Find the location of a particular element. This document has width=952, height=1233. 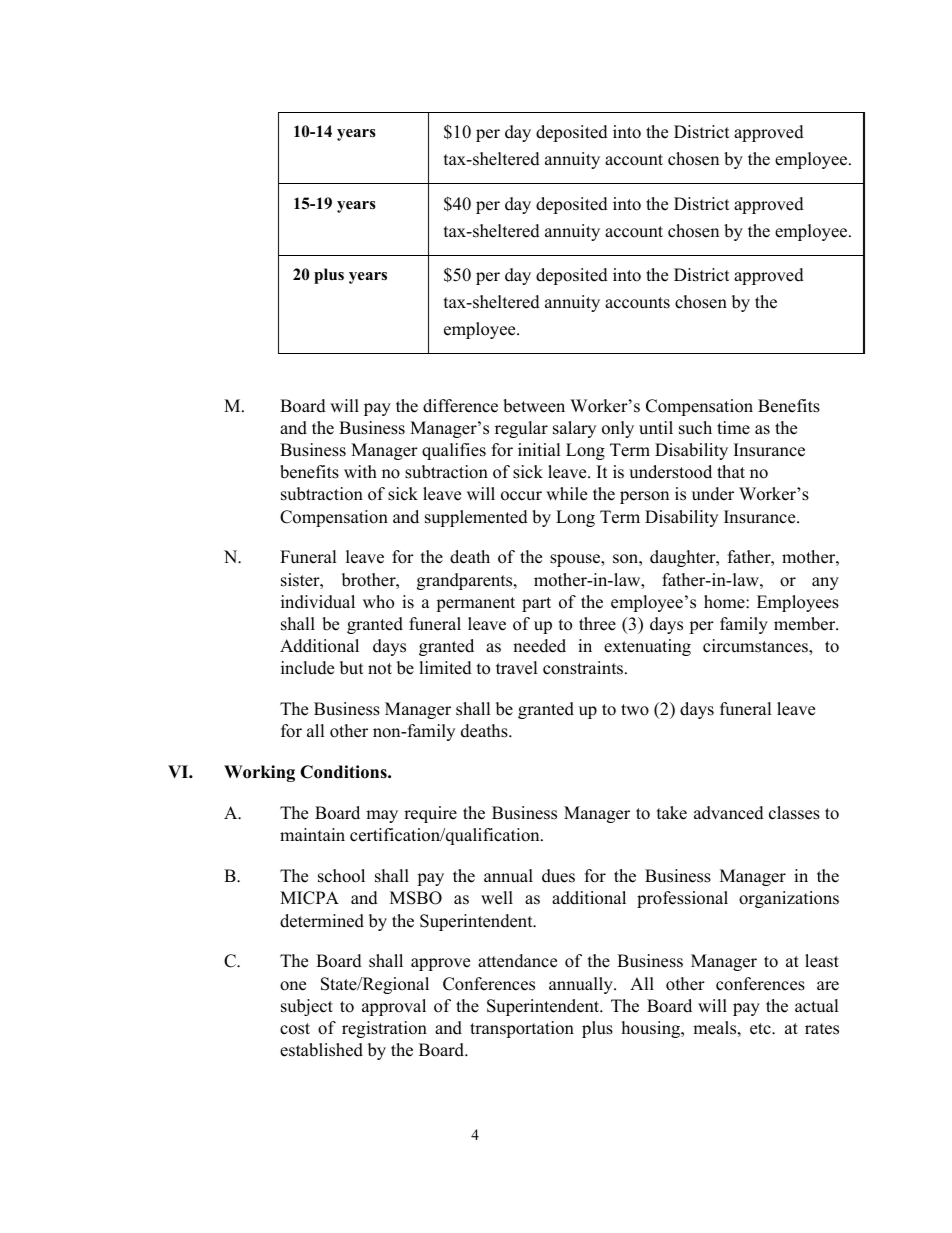

dues is located at coordinates (558, 876).
